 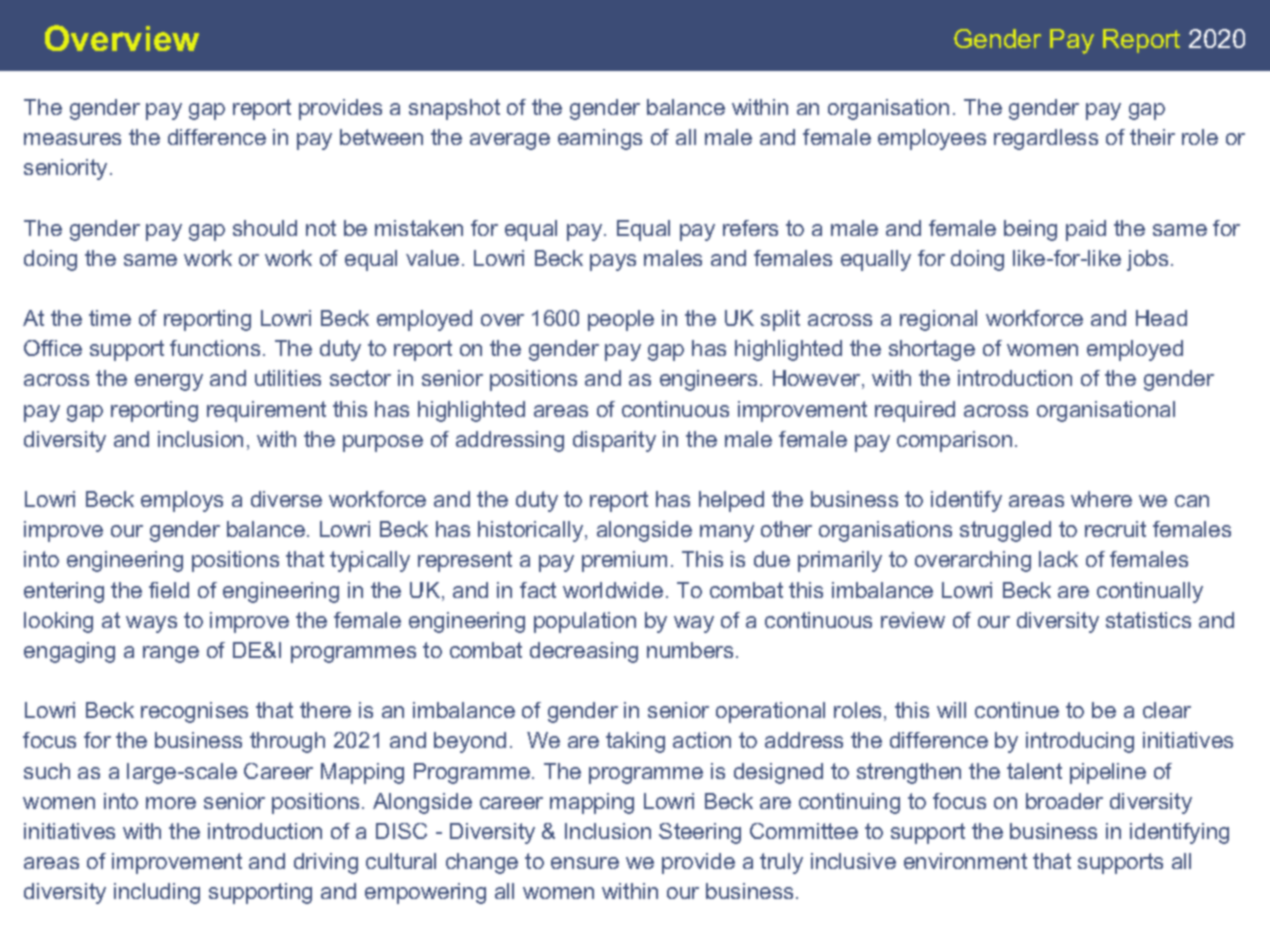 What do you see at coordinates (585, 863) in the screenshot?
I see `ensure` at bounding box center [585, 863].
